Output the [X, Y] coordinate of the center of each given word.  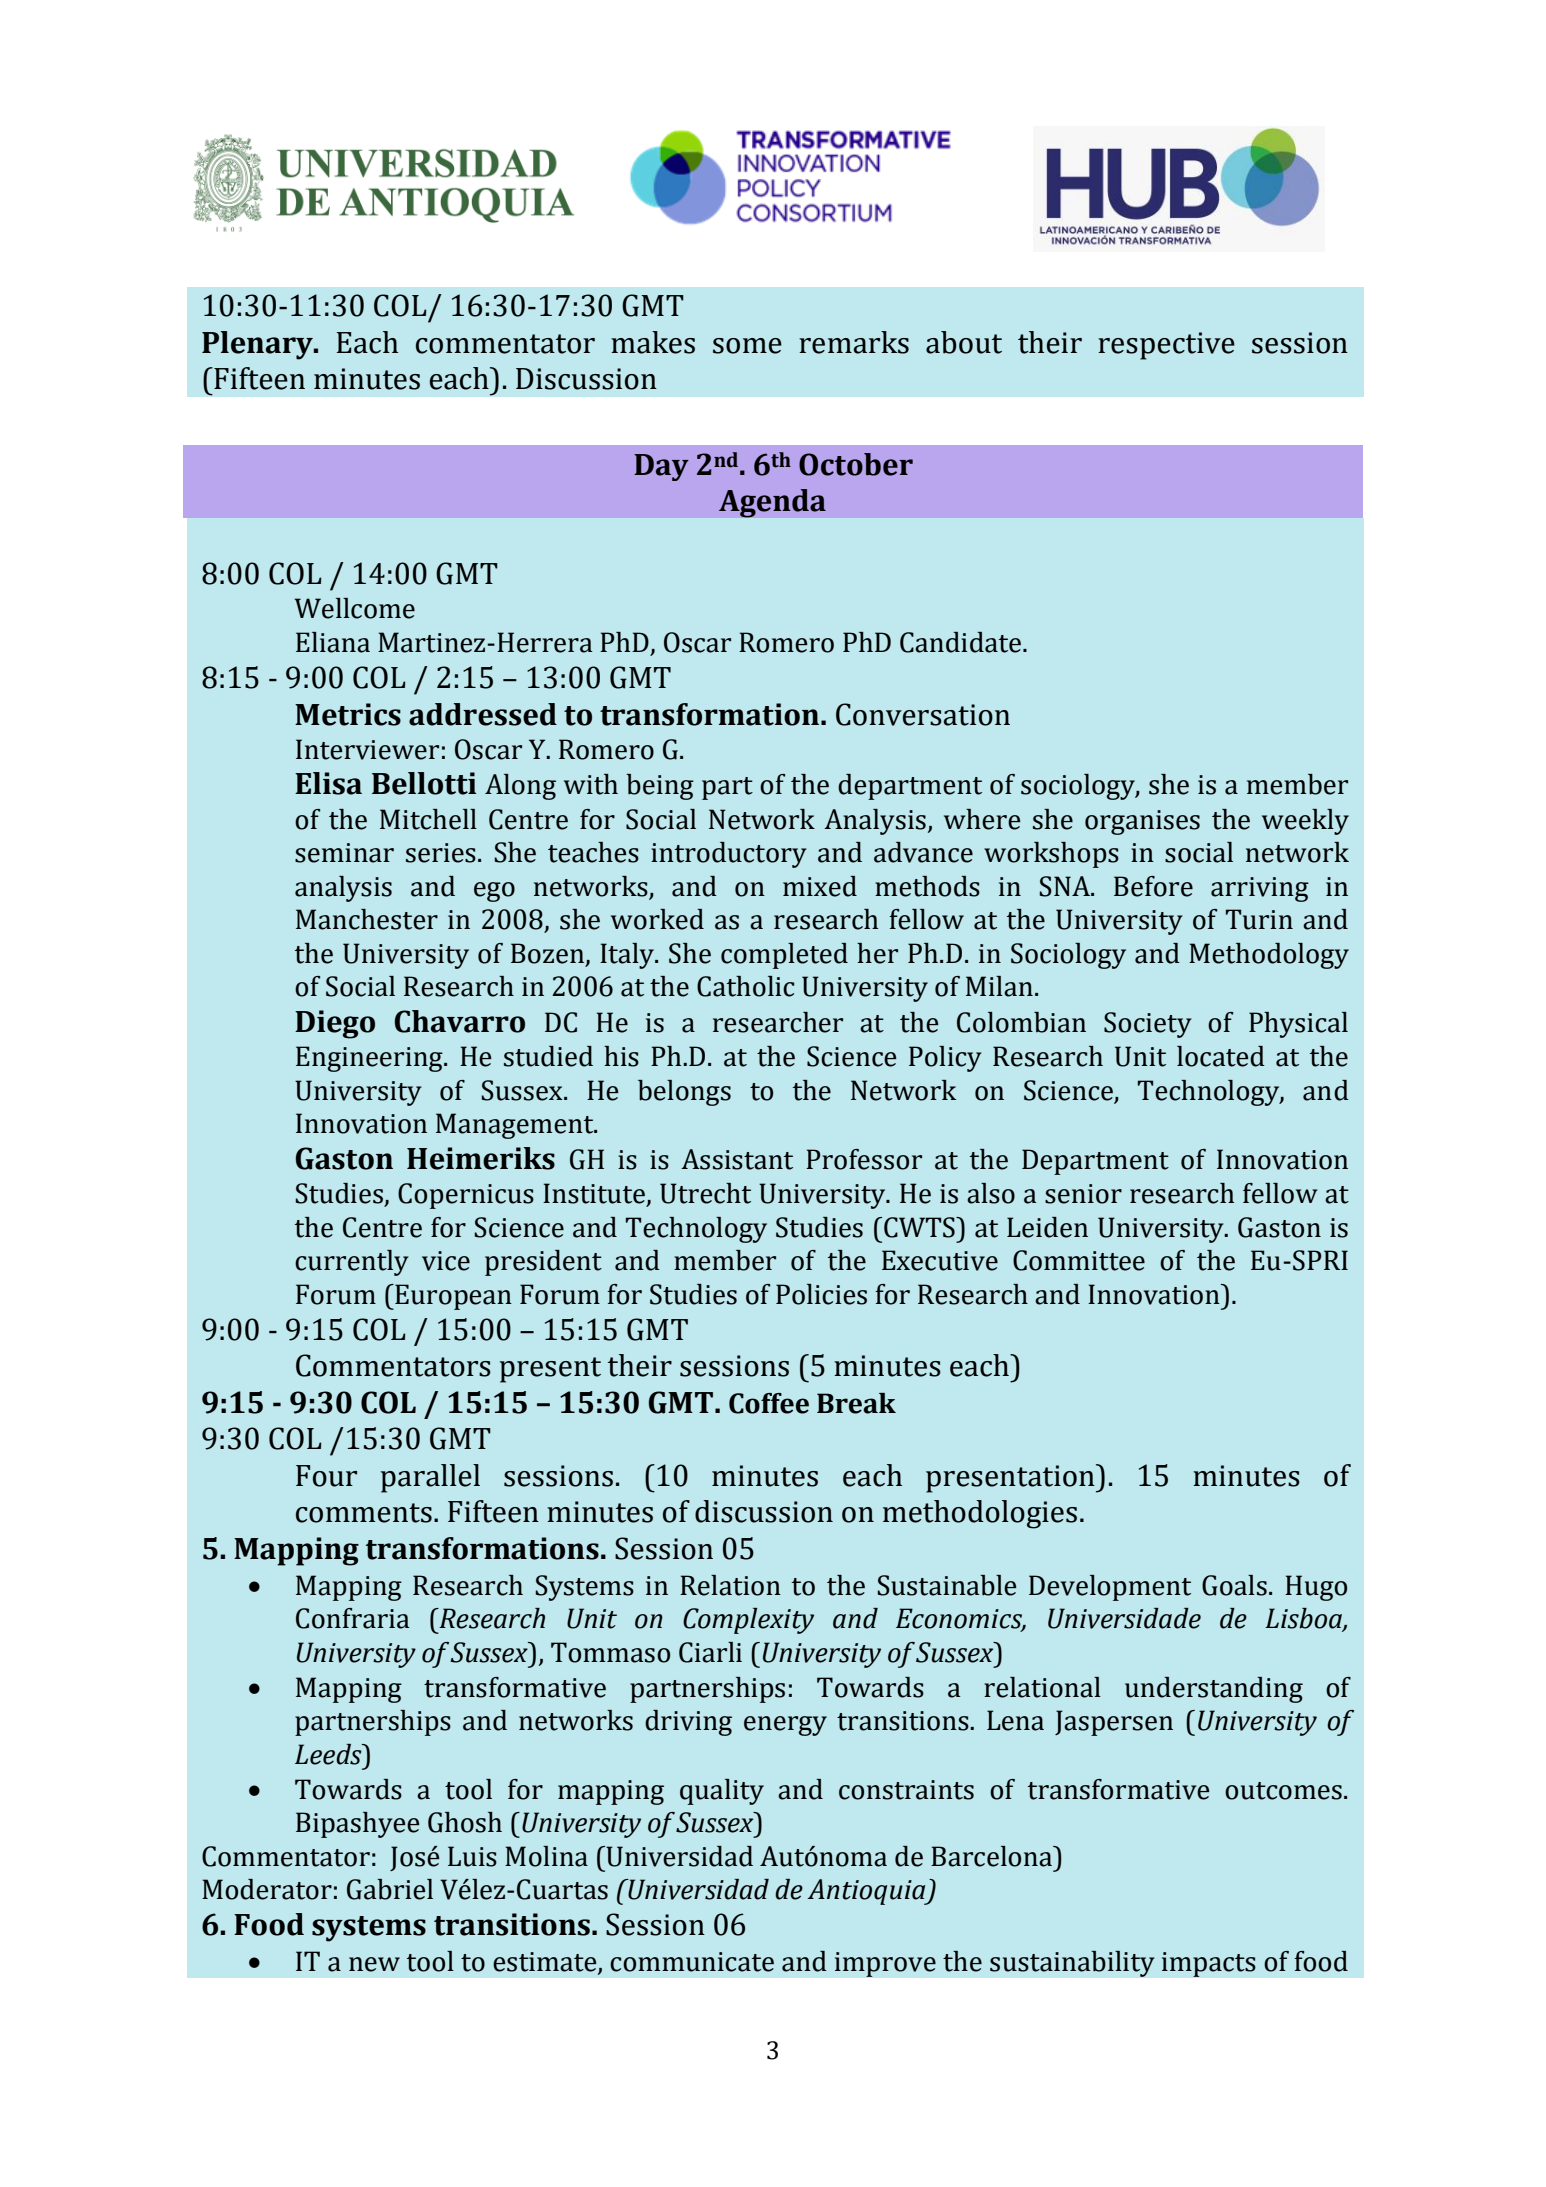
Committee [1079, 1260]
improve [885, 1964]
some [747, 346]
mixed [820, 886]
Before [1153, 886]
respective [1166, 346]
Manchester [367, 919]
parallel [430, 1478]
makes [653, 342]
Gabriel [390, 1889]
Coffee [769, 1403]
